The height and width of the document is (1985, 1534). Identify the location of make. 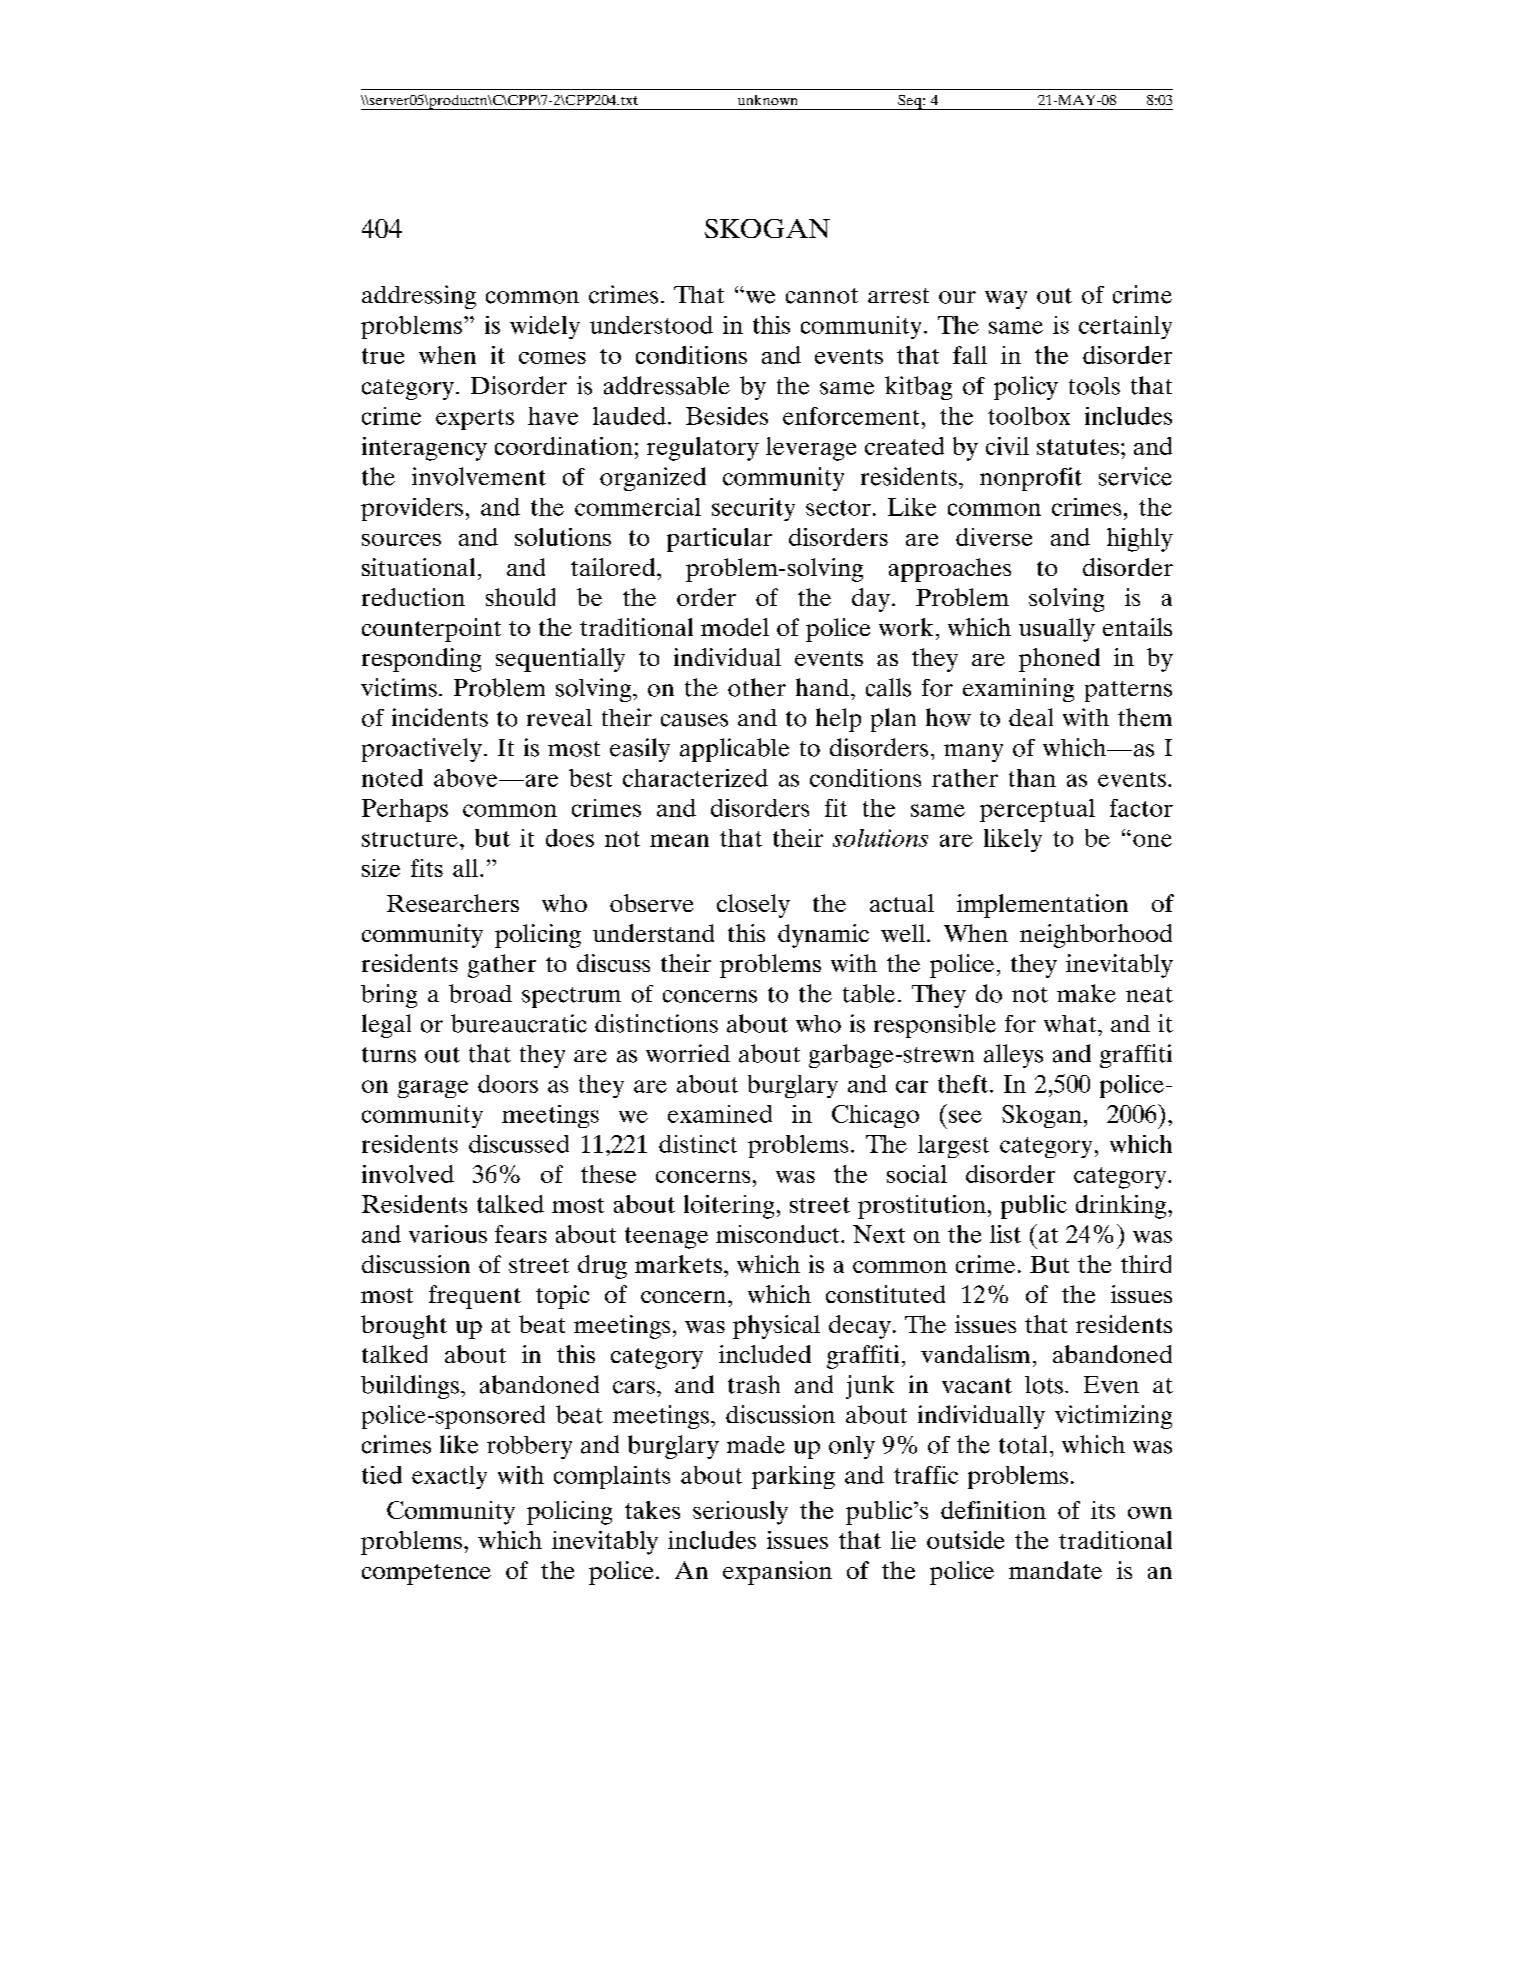
(1086, 993).
